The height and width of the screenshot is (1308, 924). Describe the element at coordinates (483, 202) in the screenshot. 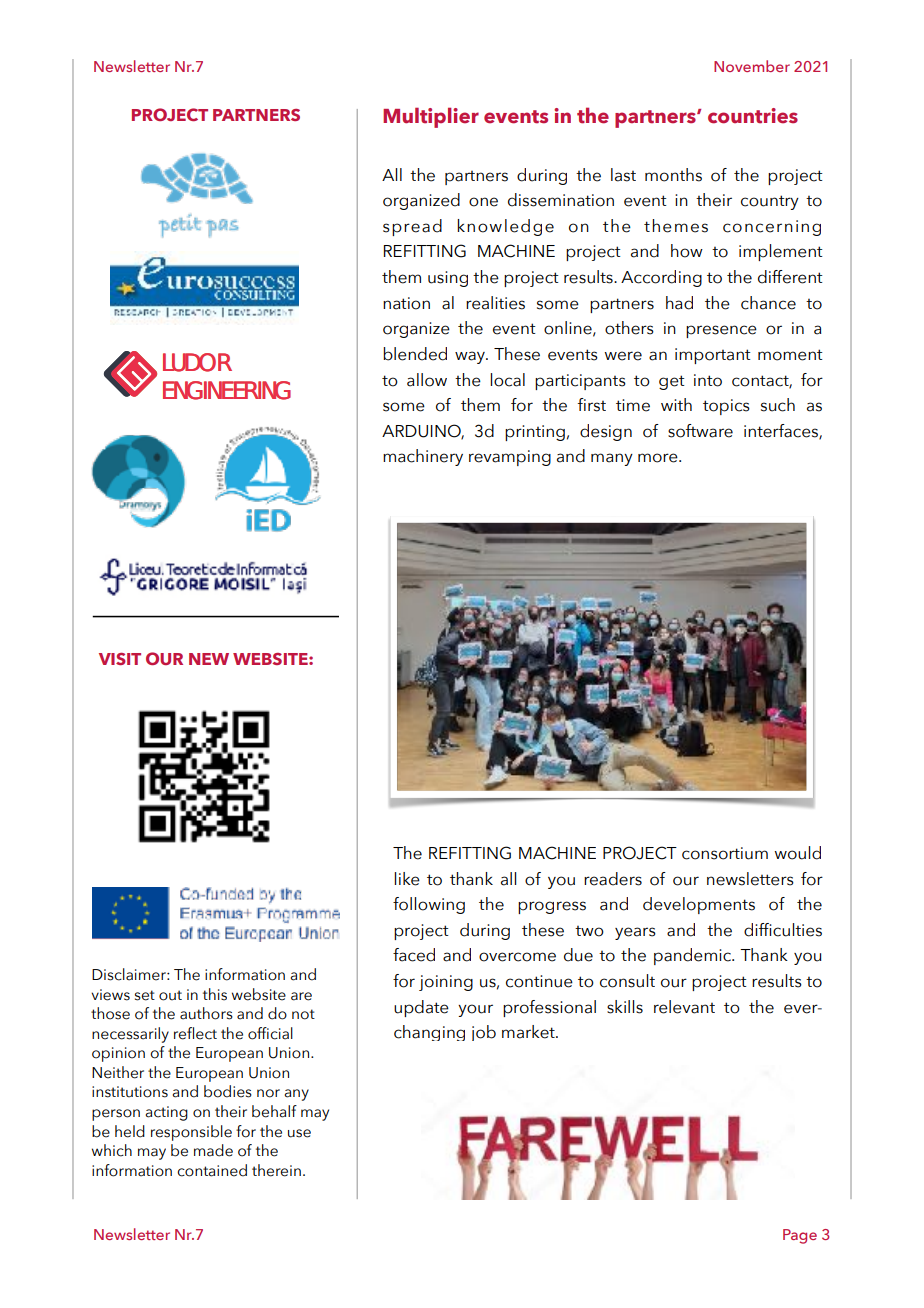

I see `one` at that location.
